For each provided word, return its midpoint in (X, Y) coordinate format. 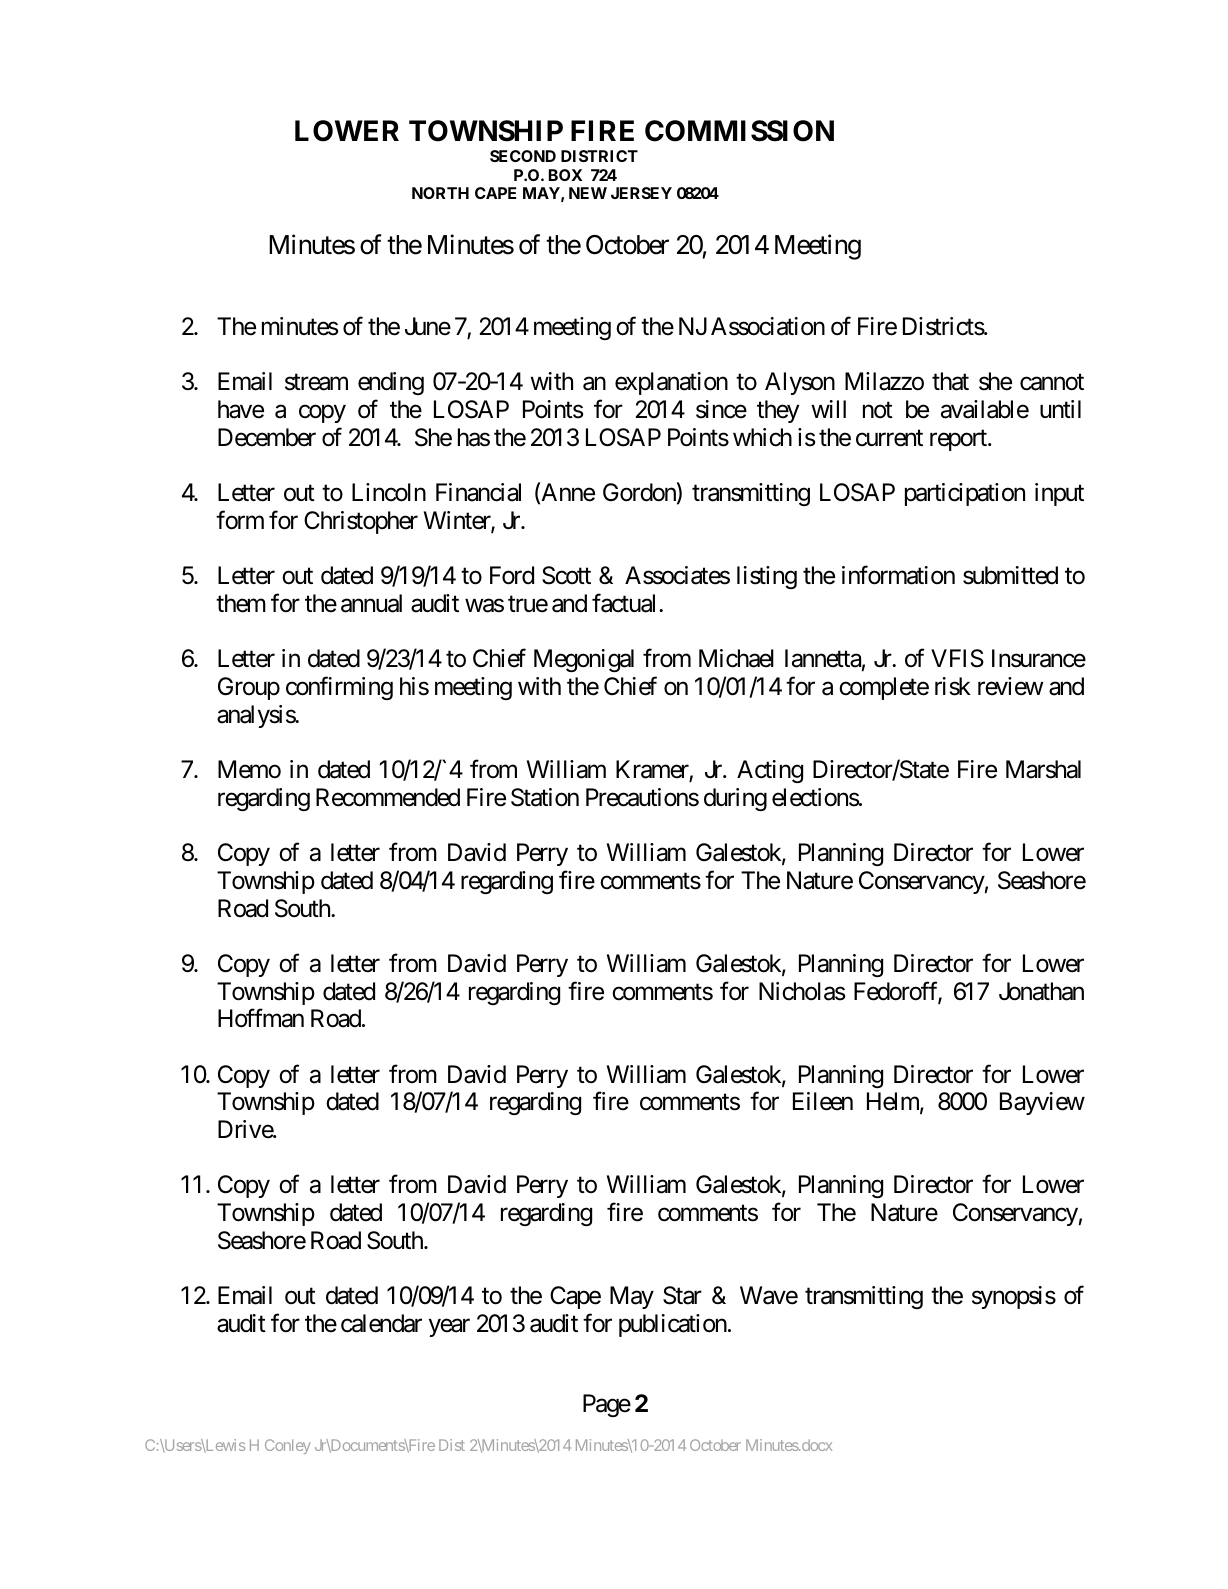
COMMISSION (739, 131)
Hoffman (261, 1018)
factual (626, 603)
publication (673, 1325)
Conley (288, 1446)
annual (371, 603)
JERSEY (641, 193)
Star (682, 1295)
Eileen (823, 1101)
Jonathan (1041, 991)
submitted (1010, 575)
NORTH (440, 193)
